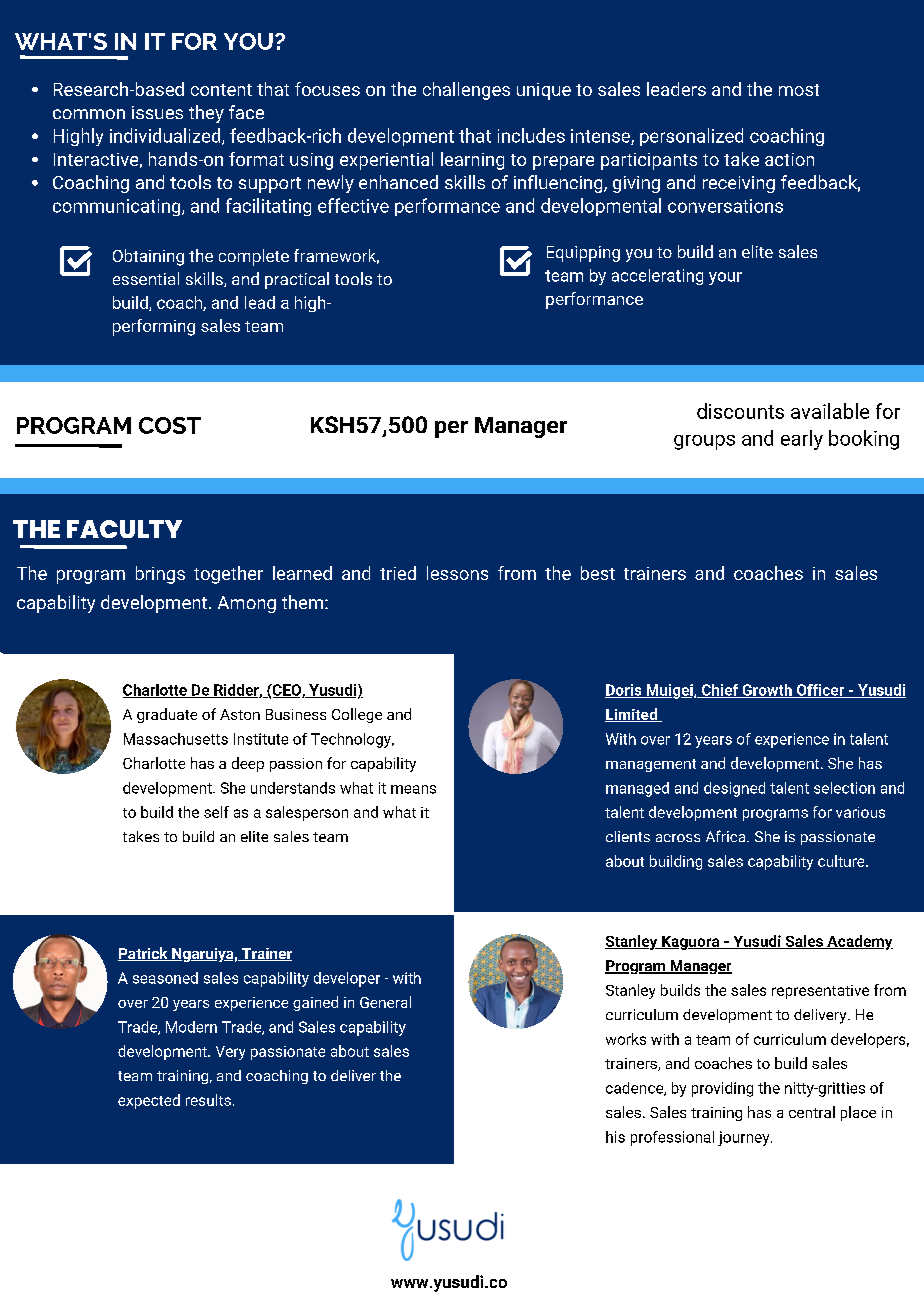 Image resolution: width=924 pixels, height=1308 pixels. I want to click on results, so click(208, 1100).
